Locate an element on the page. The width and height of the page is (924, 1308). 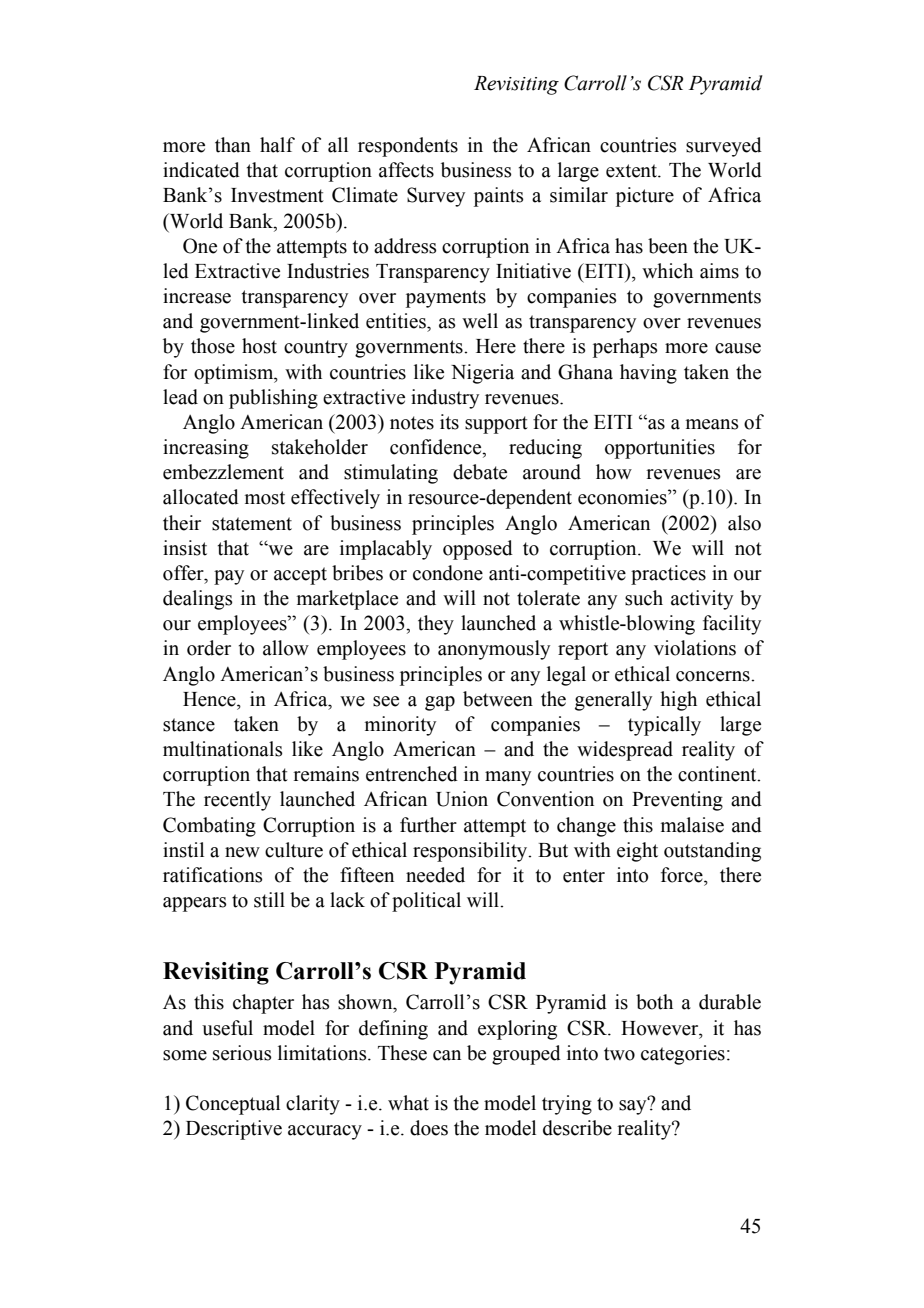
picture is located at coordinates (645, 197).
